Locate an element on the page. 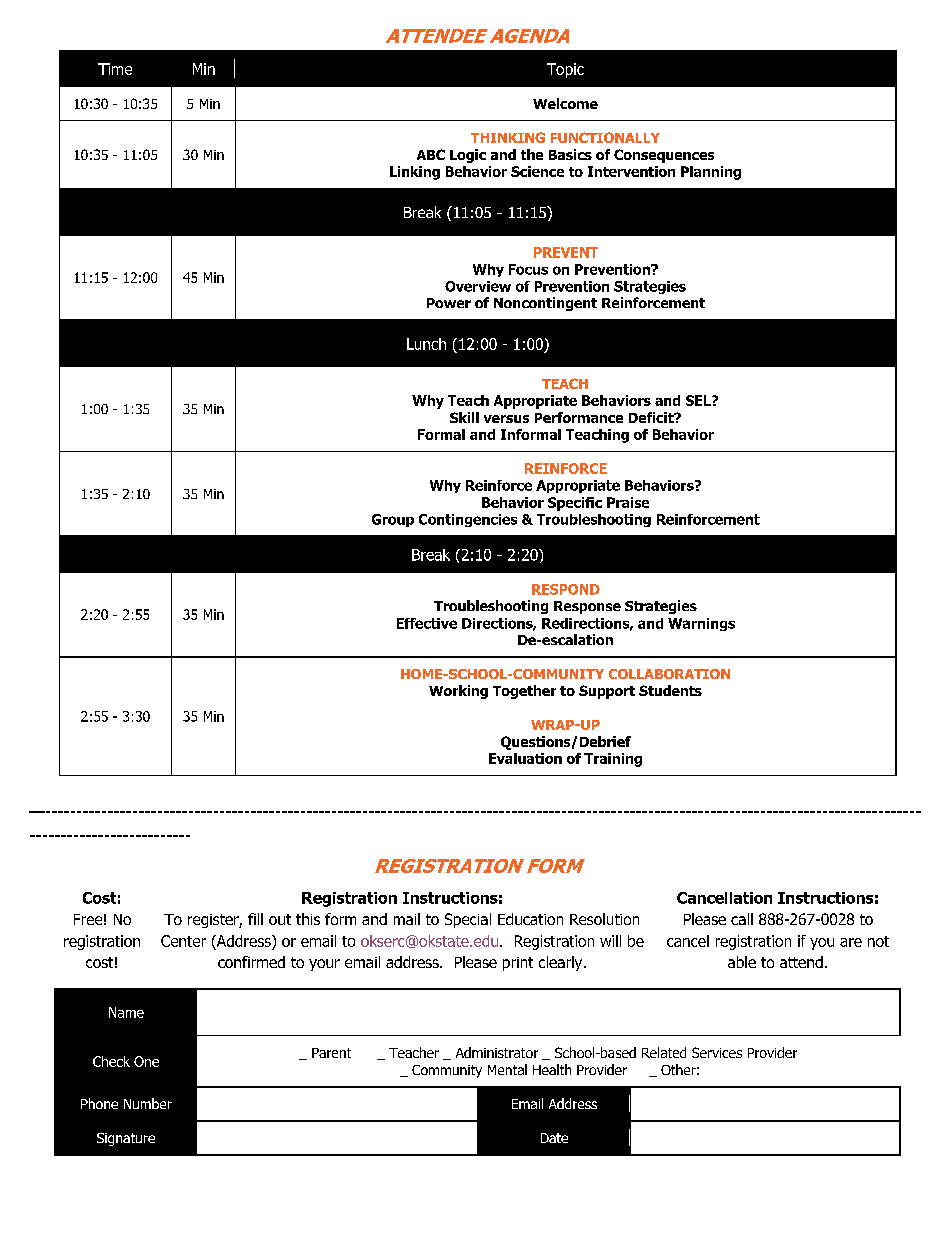 The height and width of the page is (1233, 952). Warnings is located at coordinates (701, 624).
